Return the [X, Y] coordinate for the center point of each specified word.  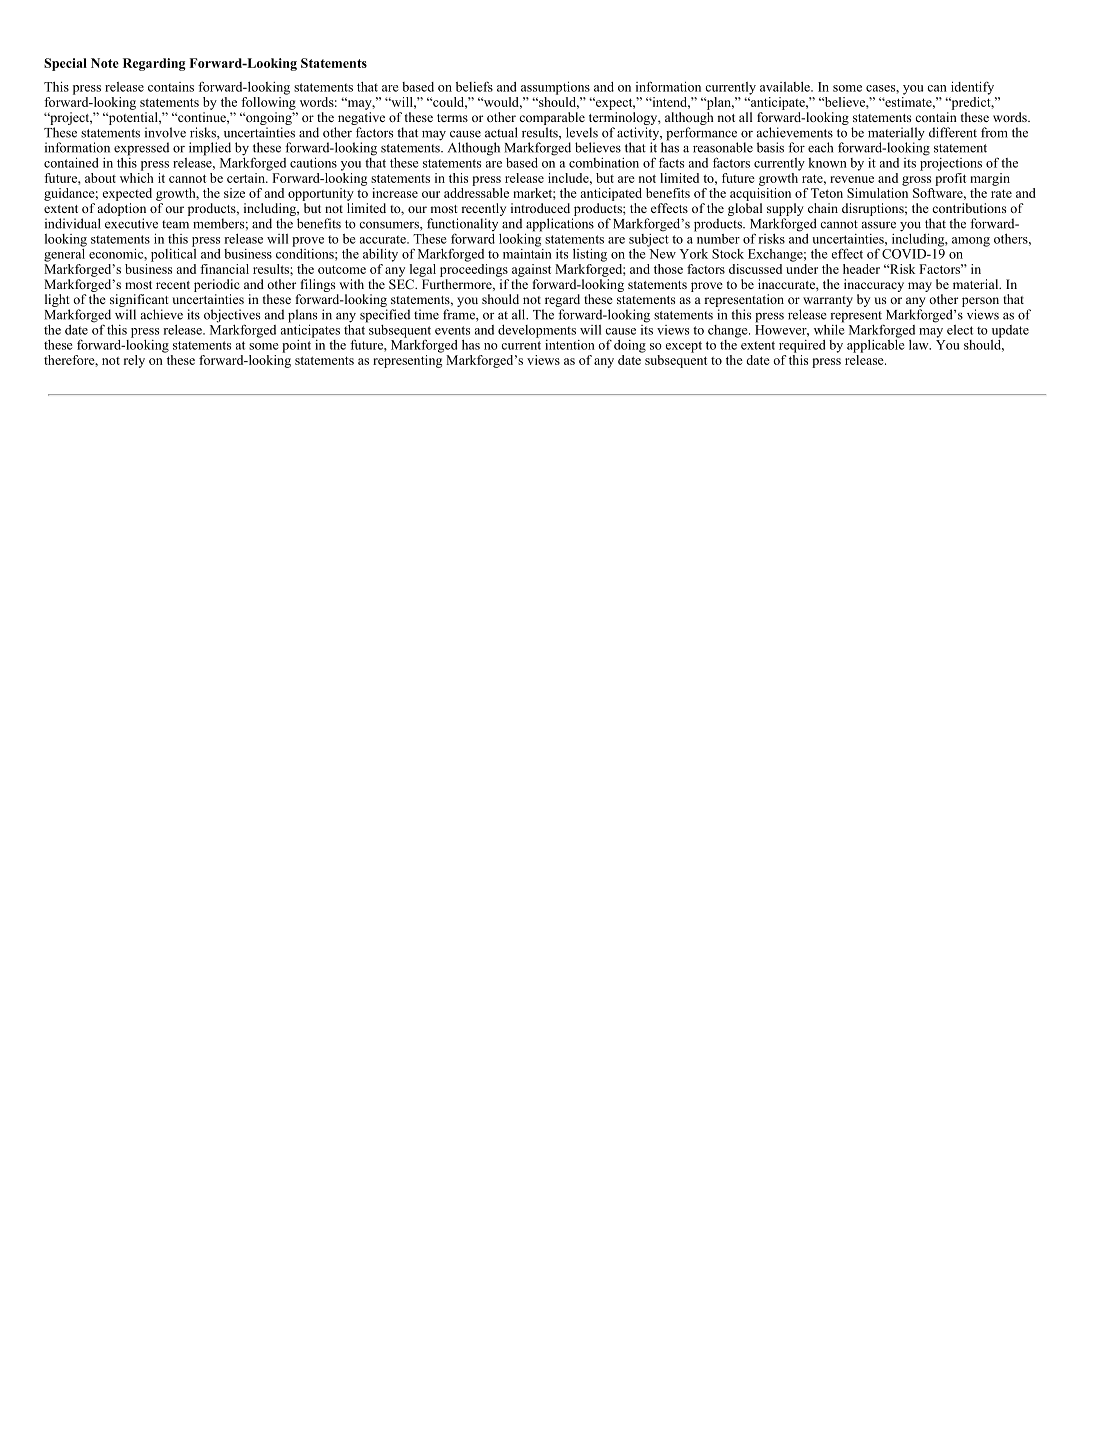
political [173, 254]
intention [570, 345]
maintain [527, 252]
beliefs [474, 86]
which [137, 176]
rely [134, 361]
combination [604, 163]
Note [105, 63]
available [786, 87]
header [861, 269]
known [828, 163]
